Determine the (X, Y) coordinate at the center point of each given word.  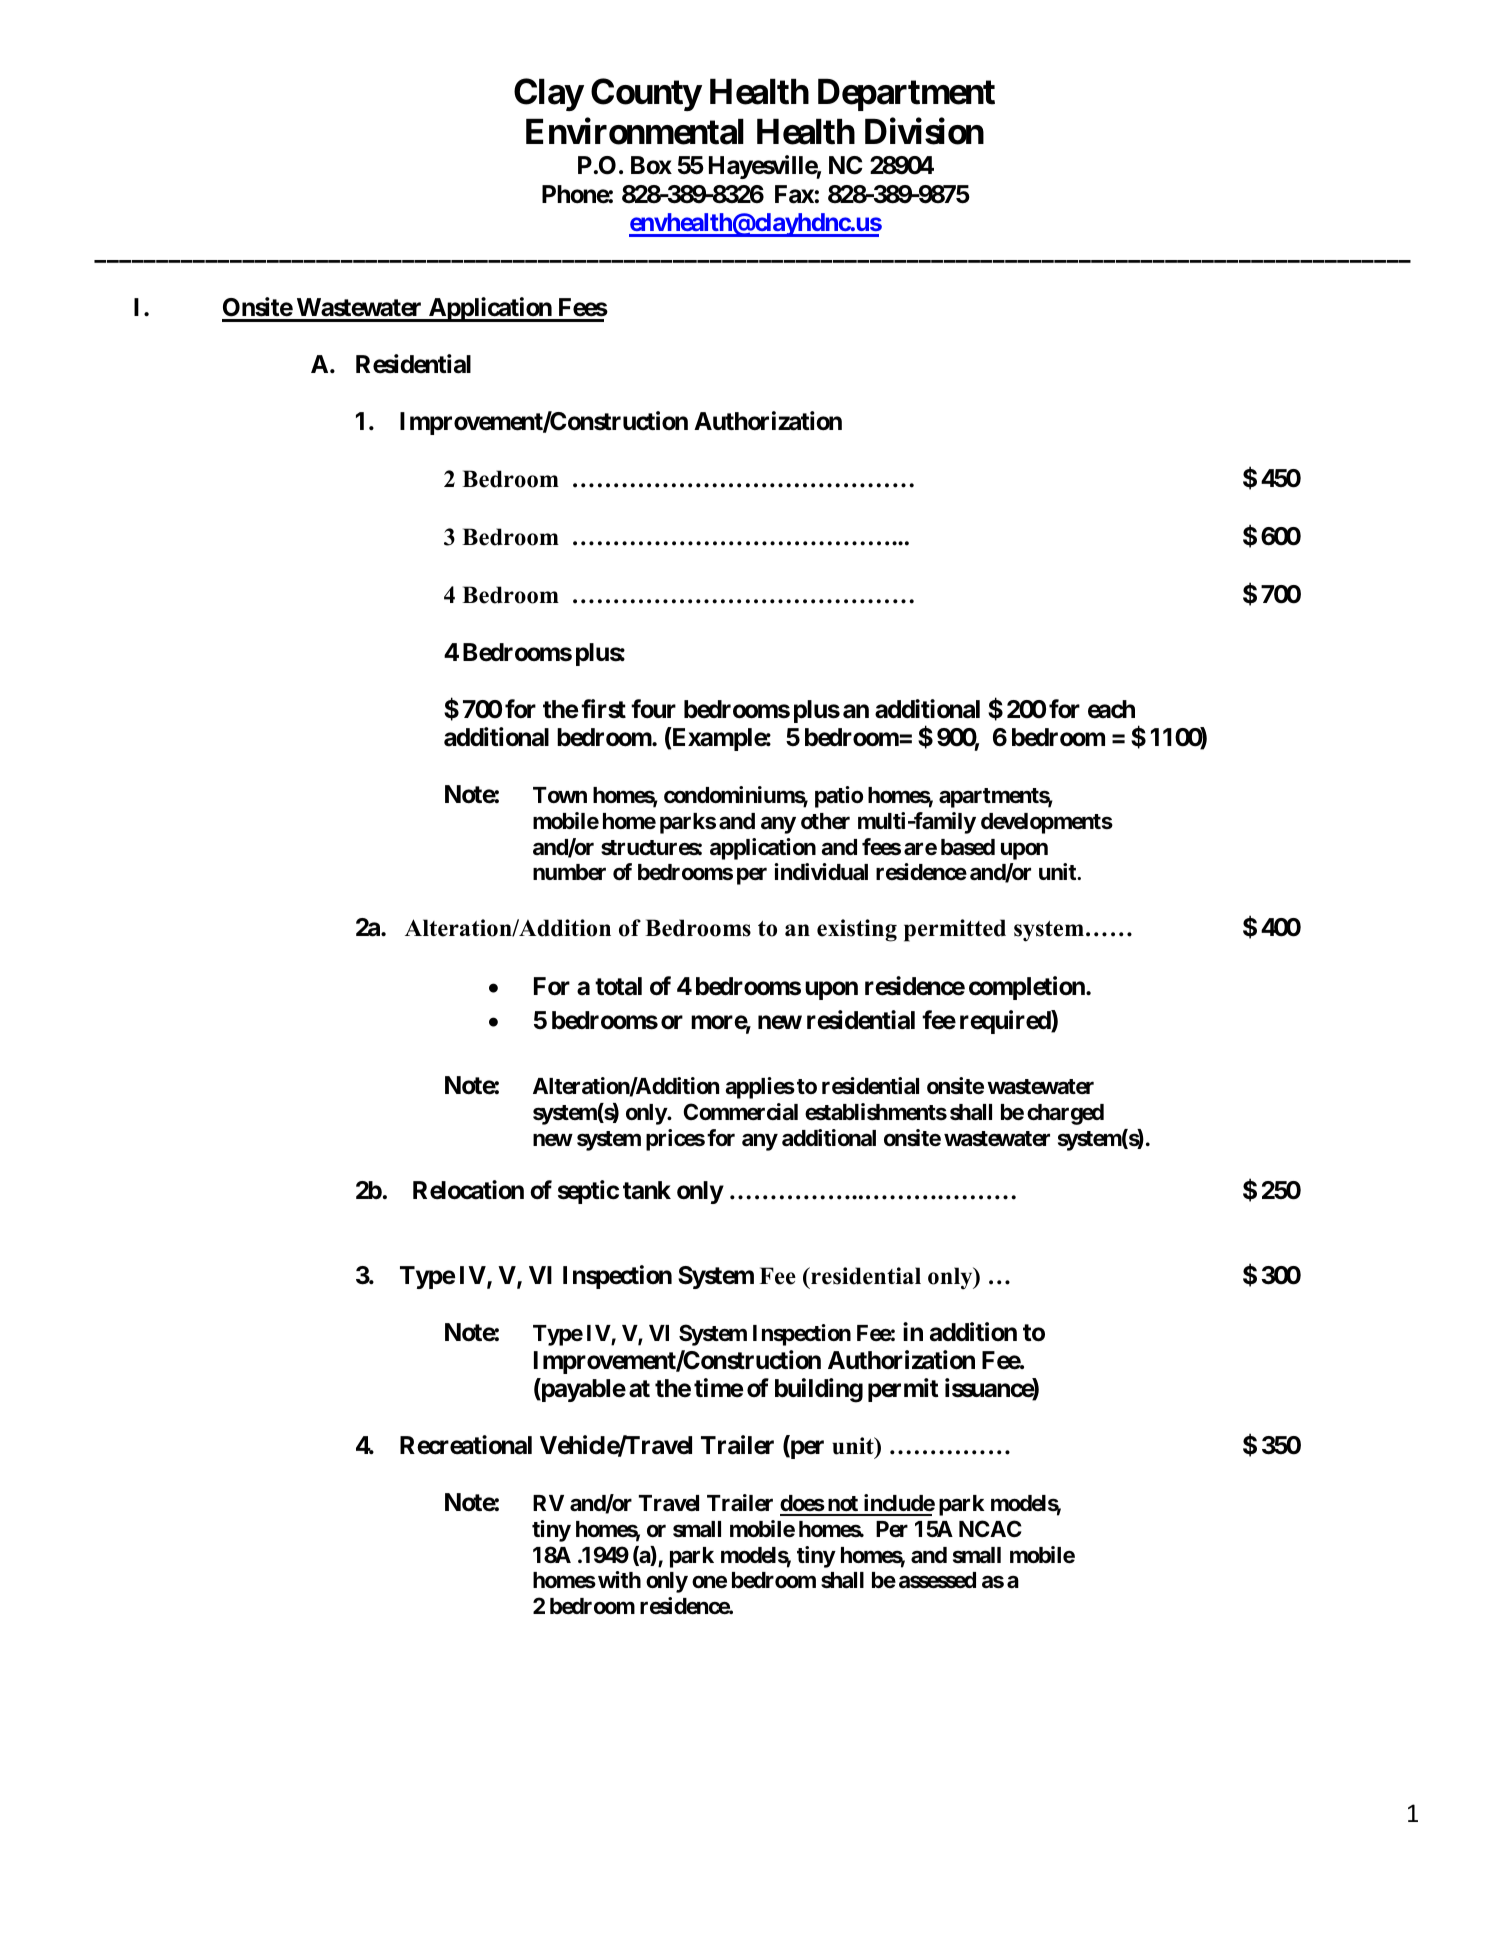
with (619, 1579)
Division (924, 131)
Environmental (635, 131)
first (603, 709)
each (1111, 709)
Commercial (741, 1111)
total (618, 986)
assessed (937, 1580)
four (653, 709)
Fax (794, 194)
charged (1065, 1114)
